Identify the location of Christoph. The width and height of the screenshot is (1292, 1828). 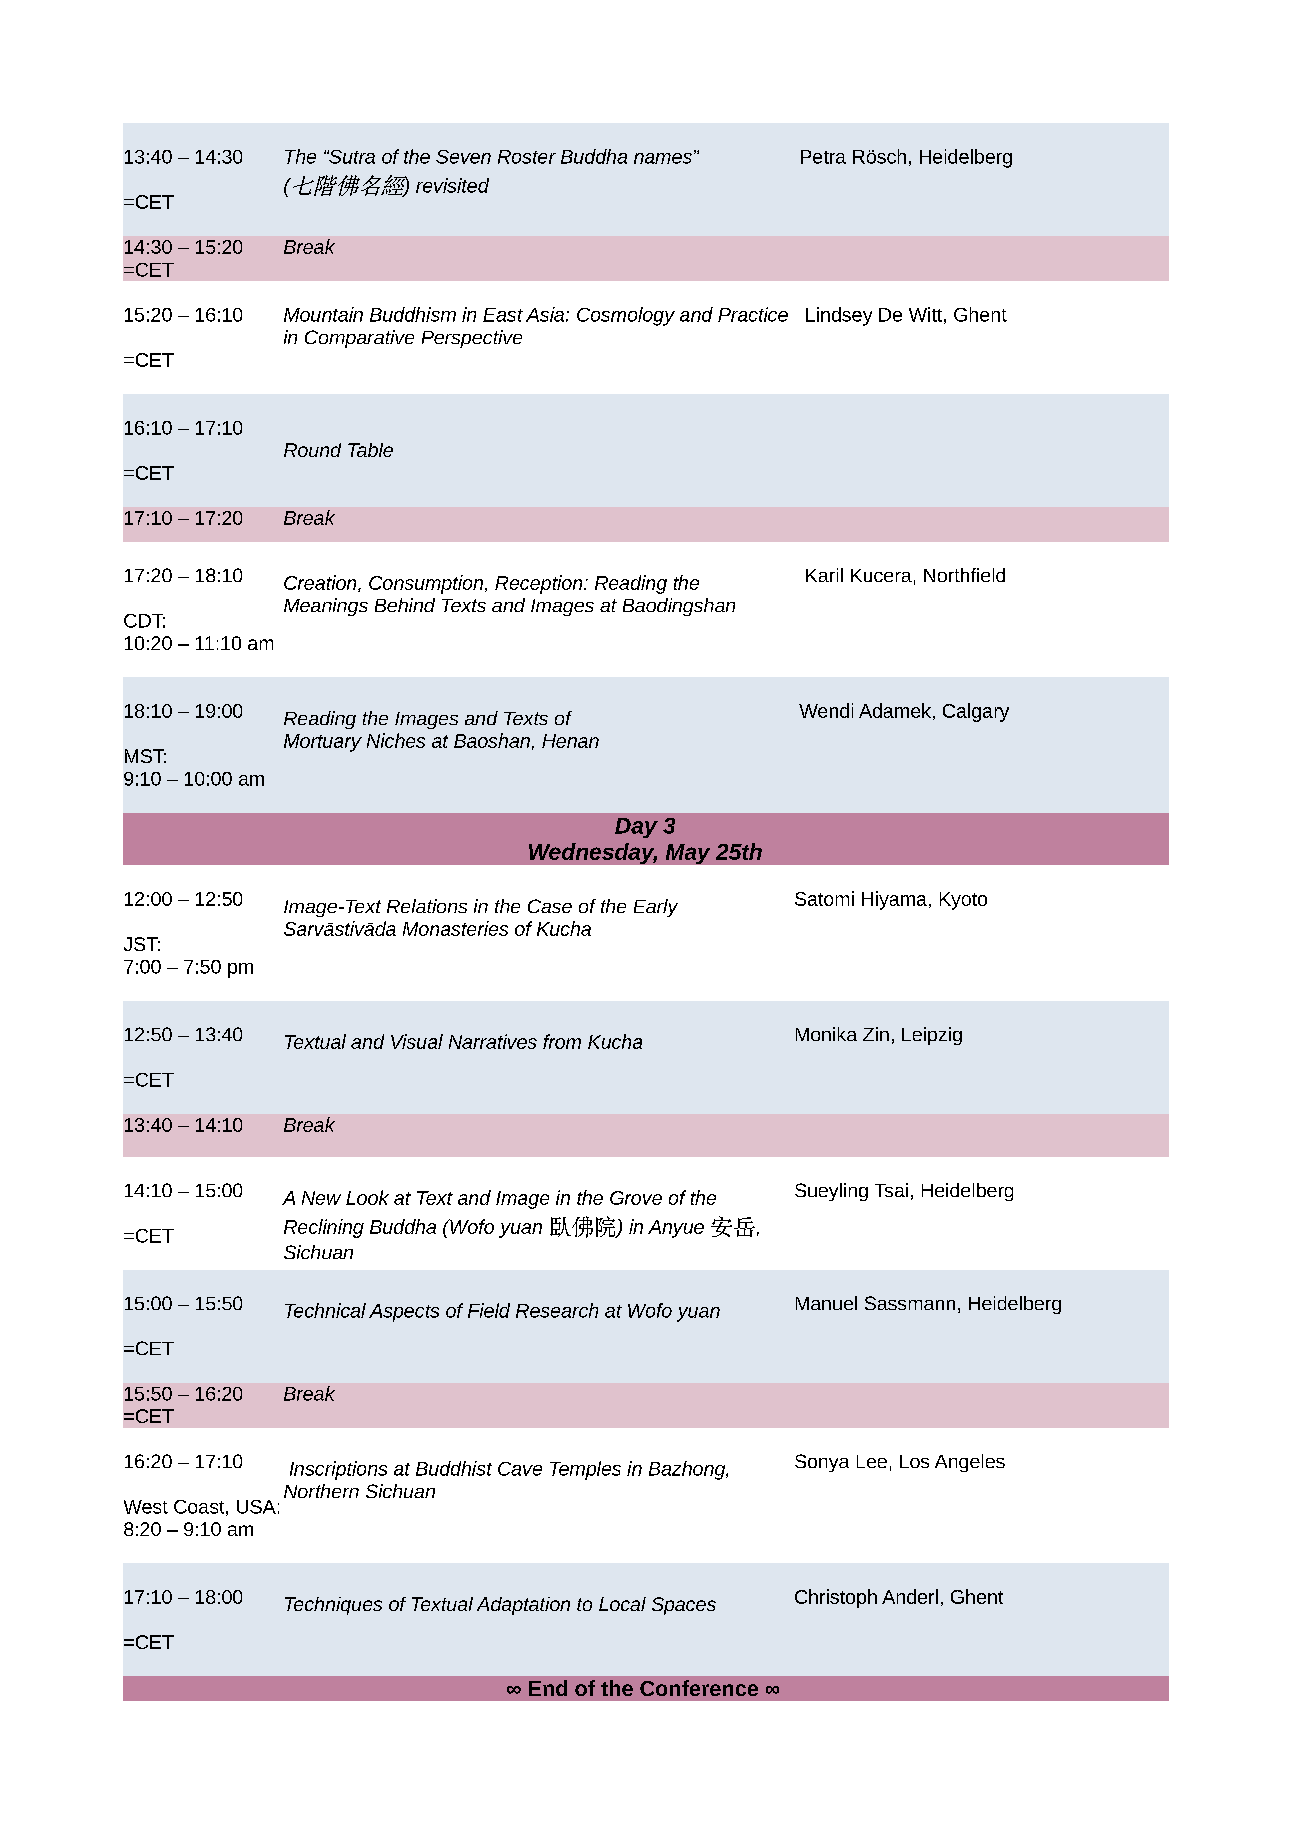
(836, 1598).
